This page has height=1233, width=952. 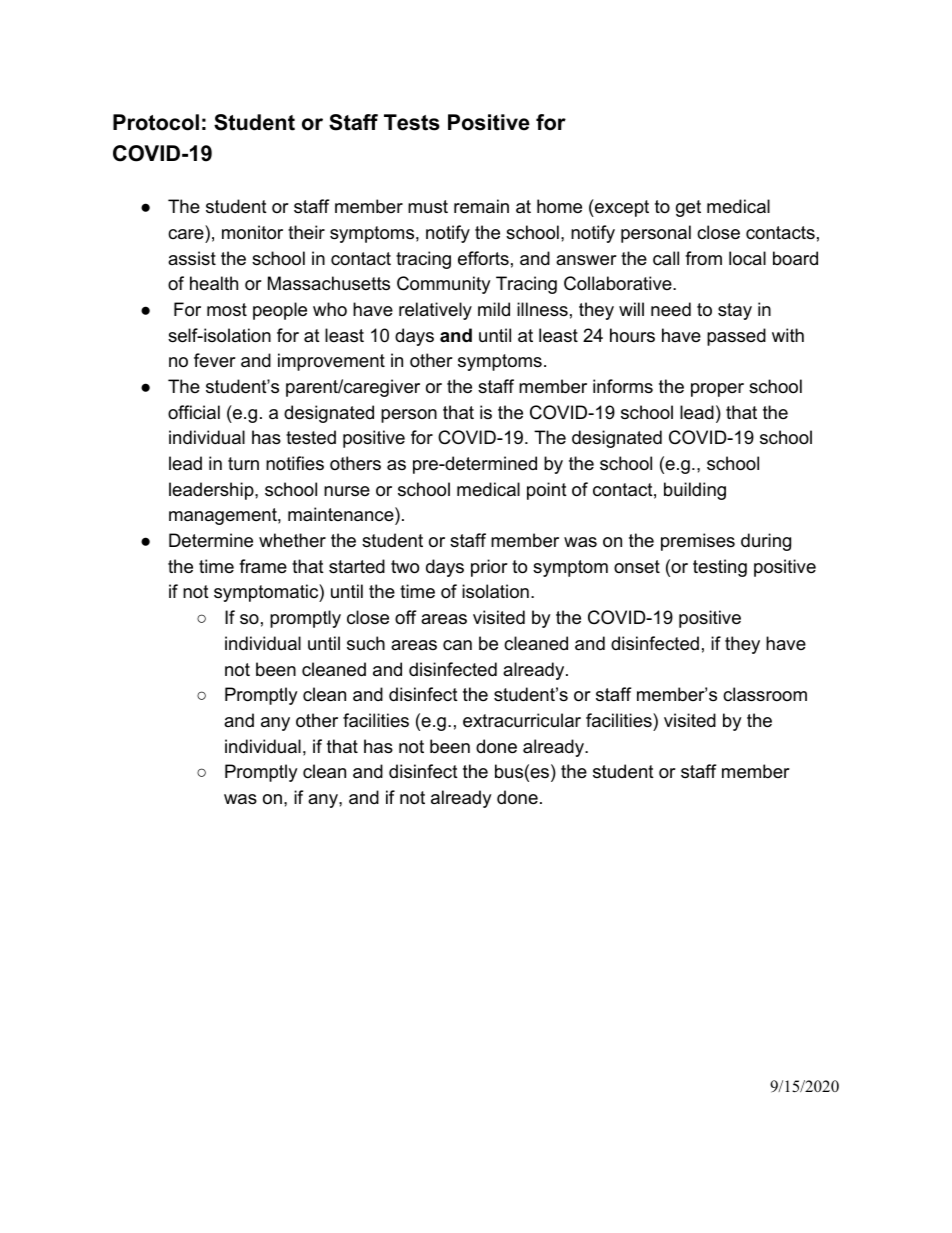 What do you see at coordinates (263, 566) in the page?
I see `frame` at bounding box center [263, 566].
